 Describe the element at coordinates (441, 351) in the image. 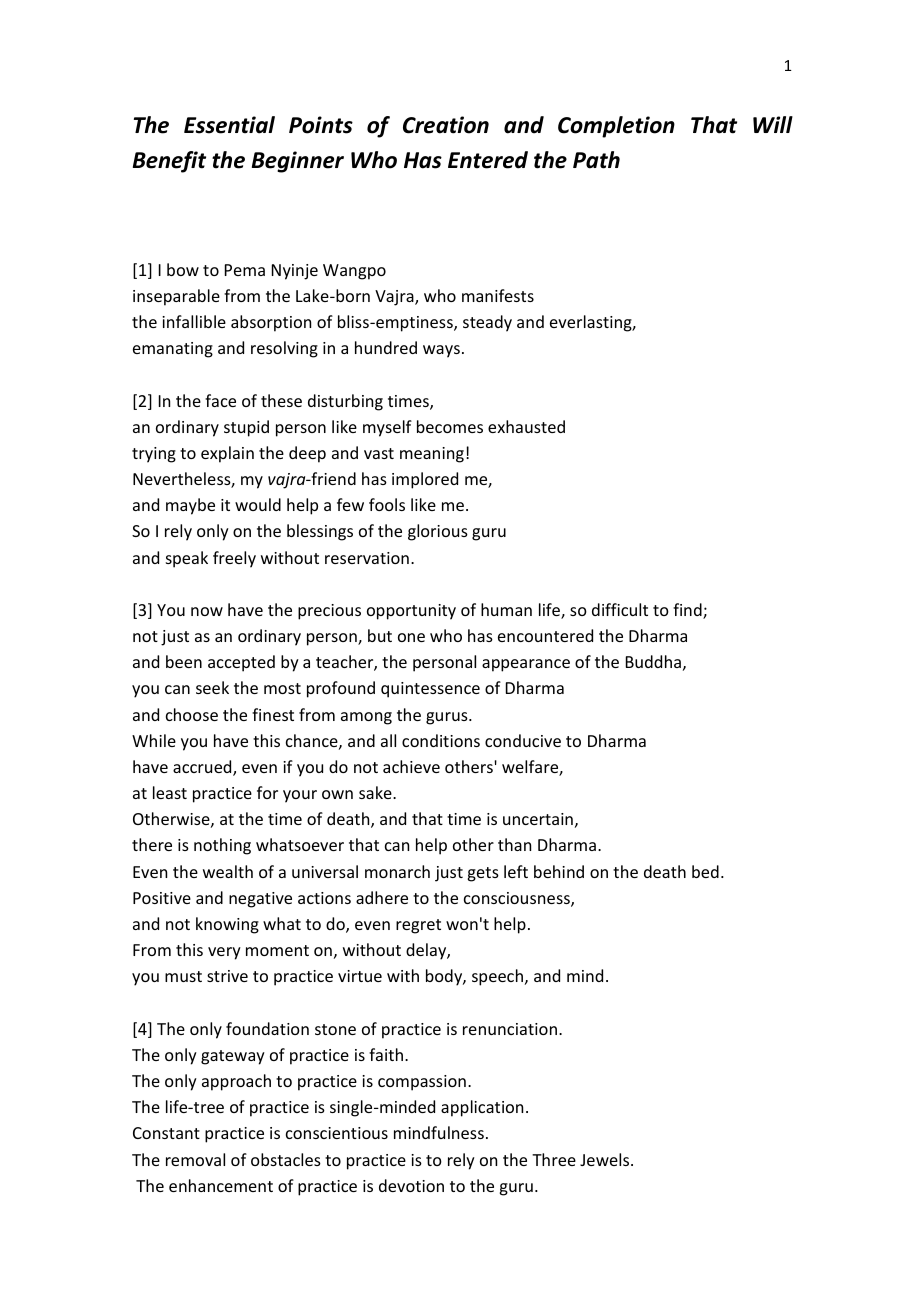

I see `ways` at that location.
